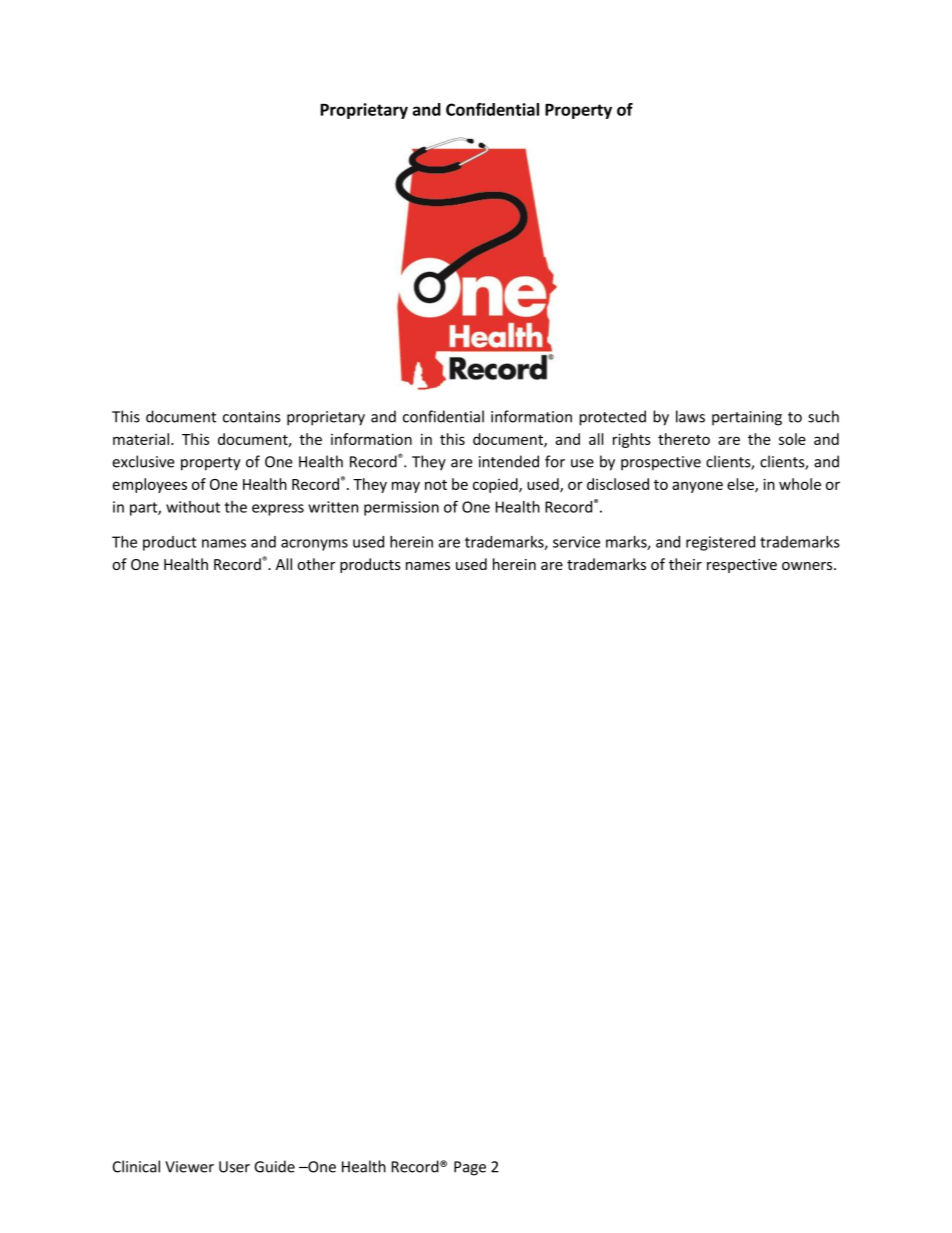  What do you see at coordinates (509, 461) in the page?
I see `intended` at bounding box center [509, 461].
